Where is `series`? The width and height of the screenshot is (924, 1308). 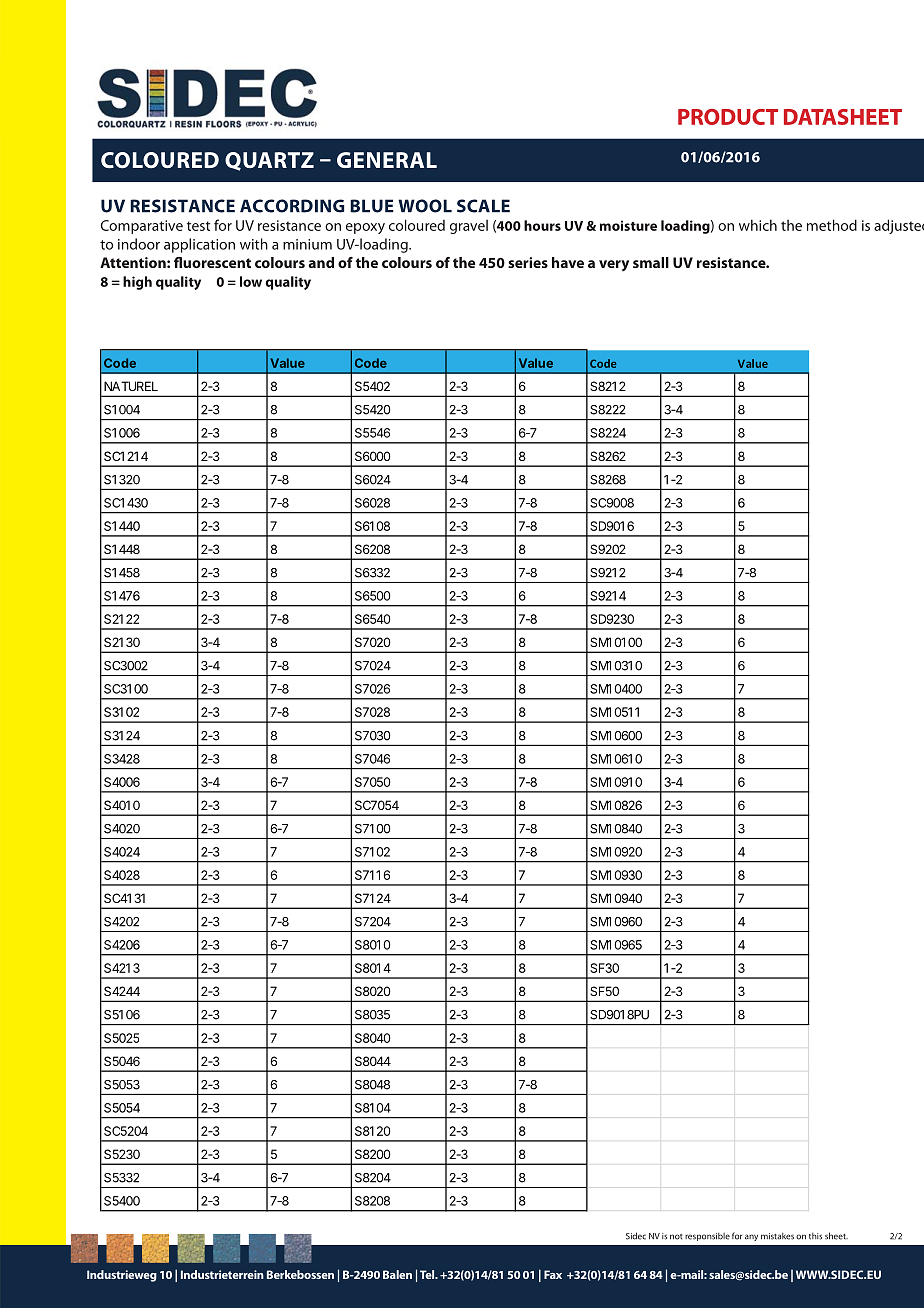 series is located at coordinates (528, 262).
